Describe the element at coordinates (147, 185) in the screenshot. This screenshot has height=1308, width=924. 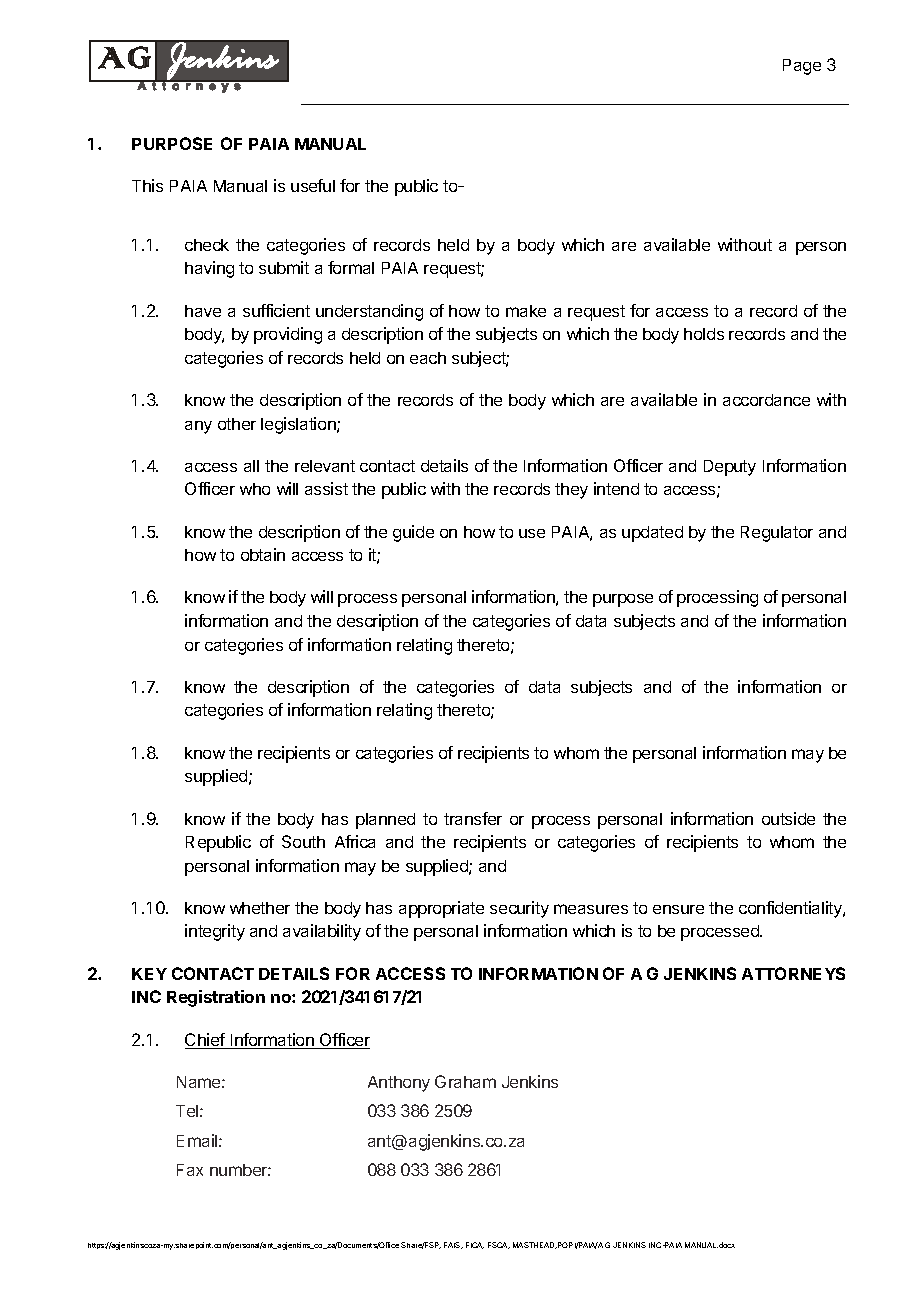
I see `This` at that location.
